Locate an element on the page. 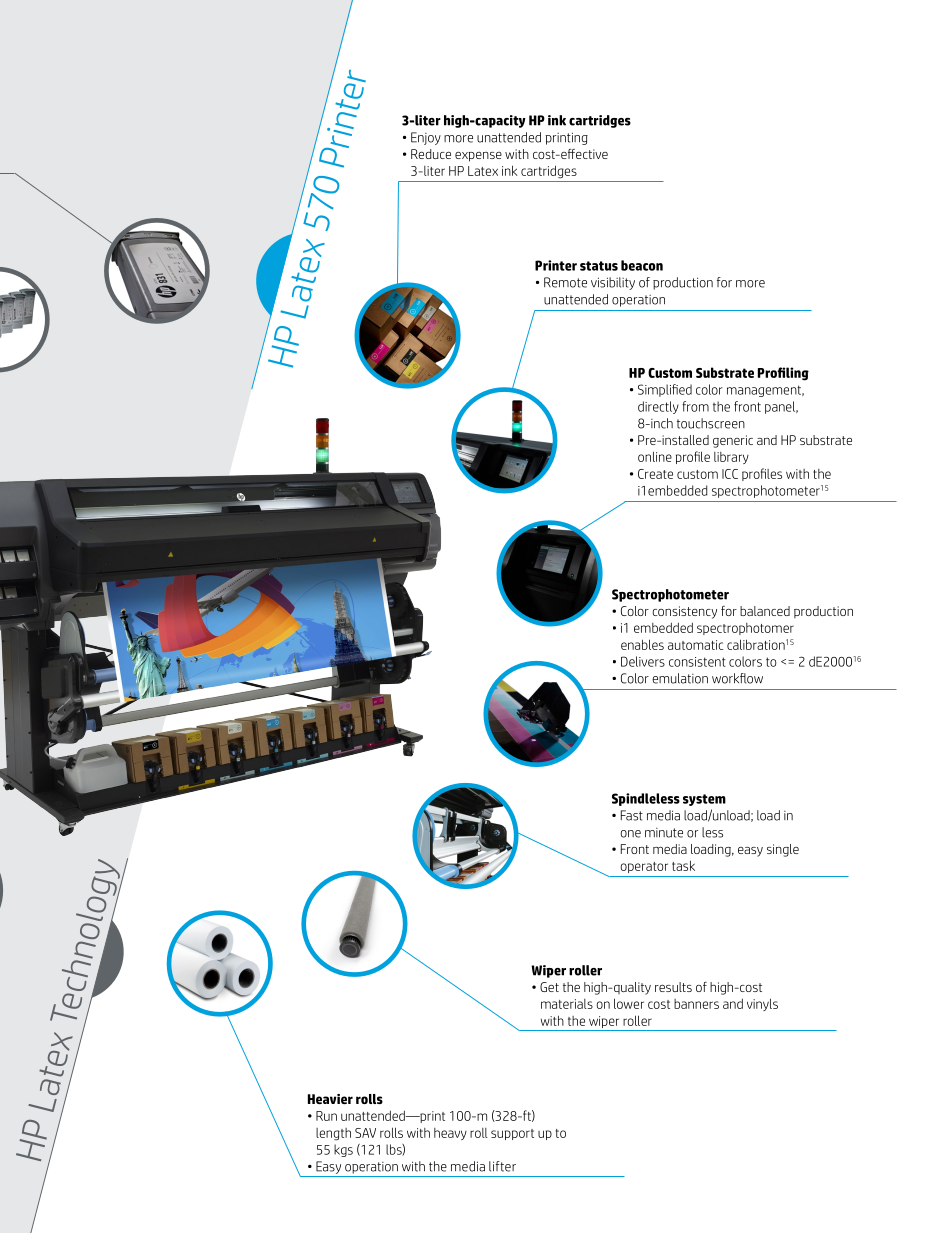 The image size is (952, 1233). expense is located at coordinates (478, 157).
